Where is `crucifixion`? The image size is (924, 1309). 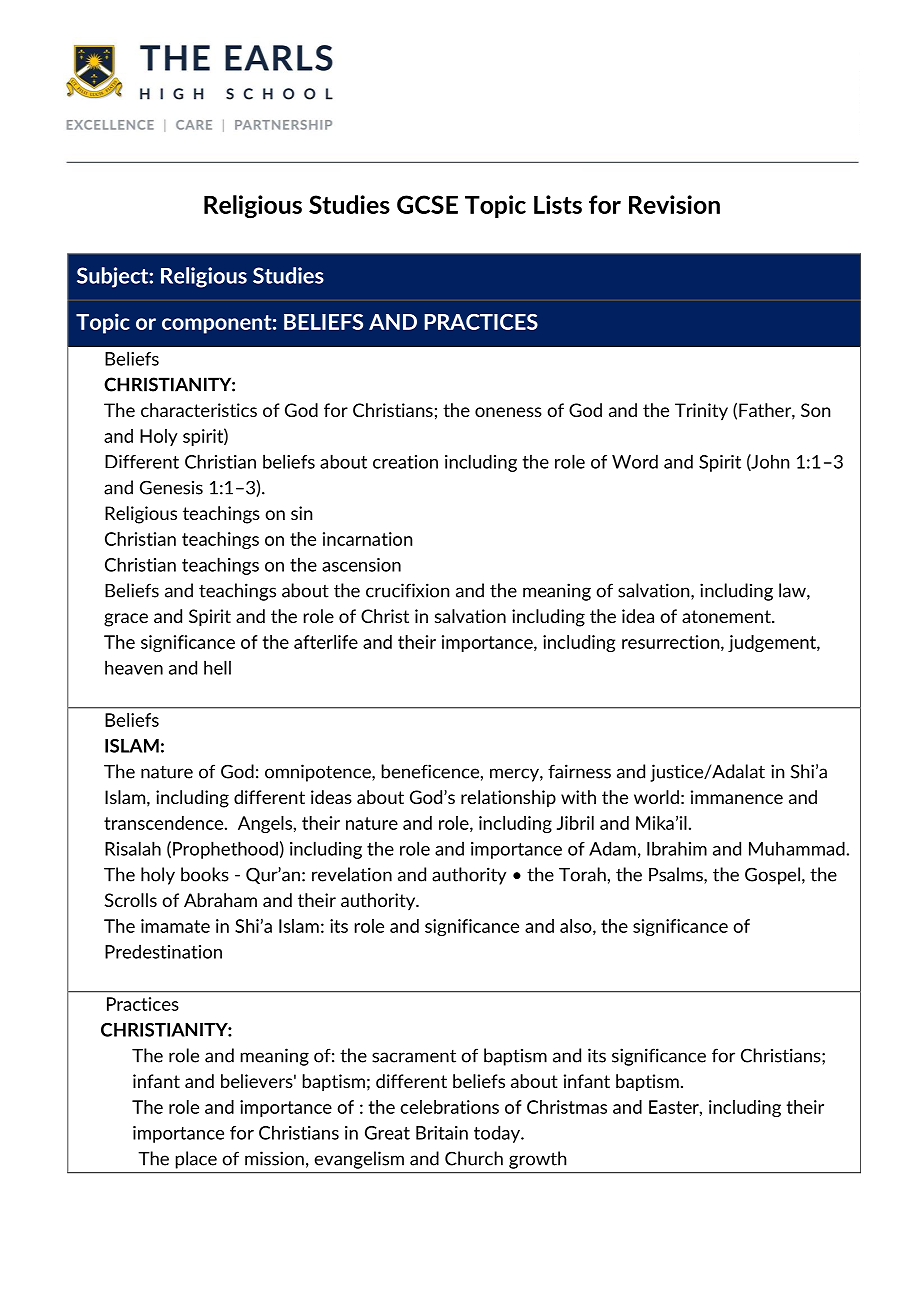 crucifixion is located at coordinates (407, 590).
